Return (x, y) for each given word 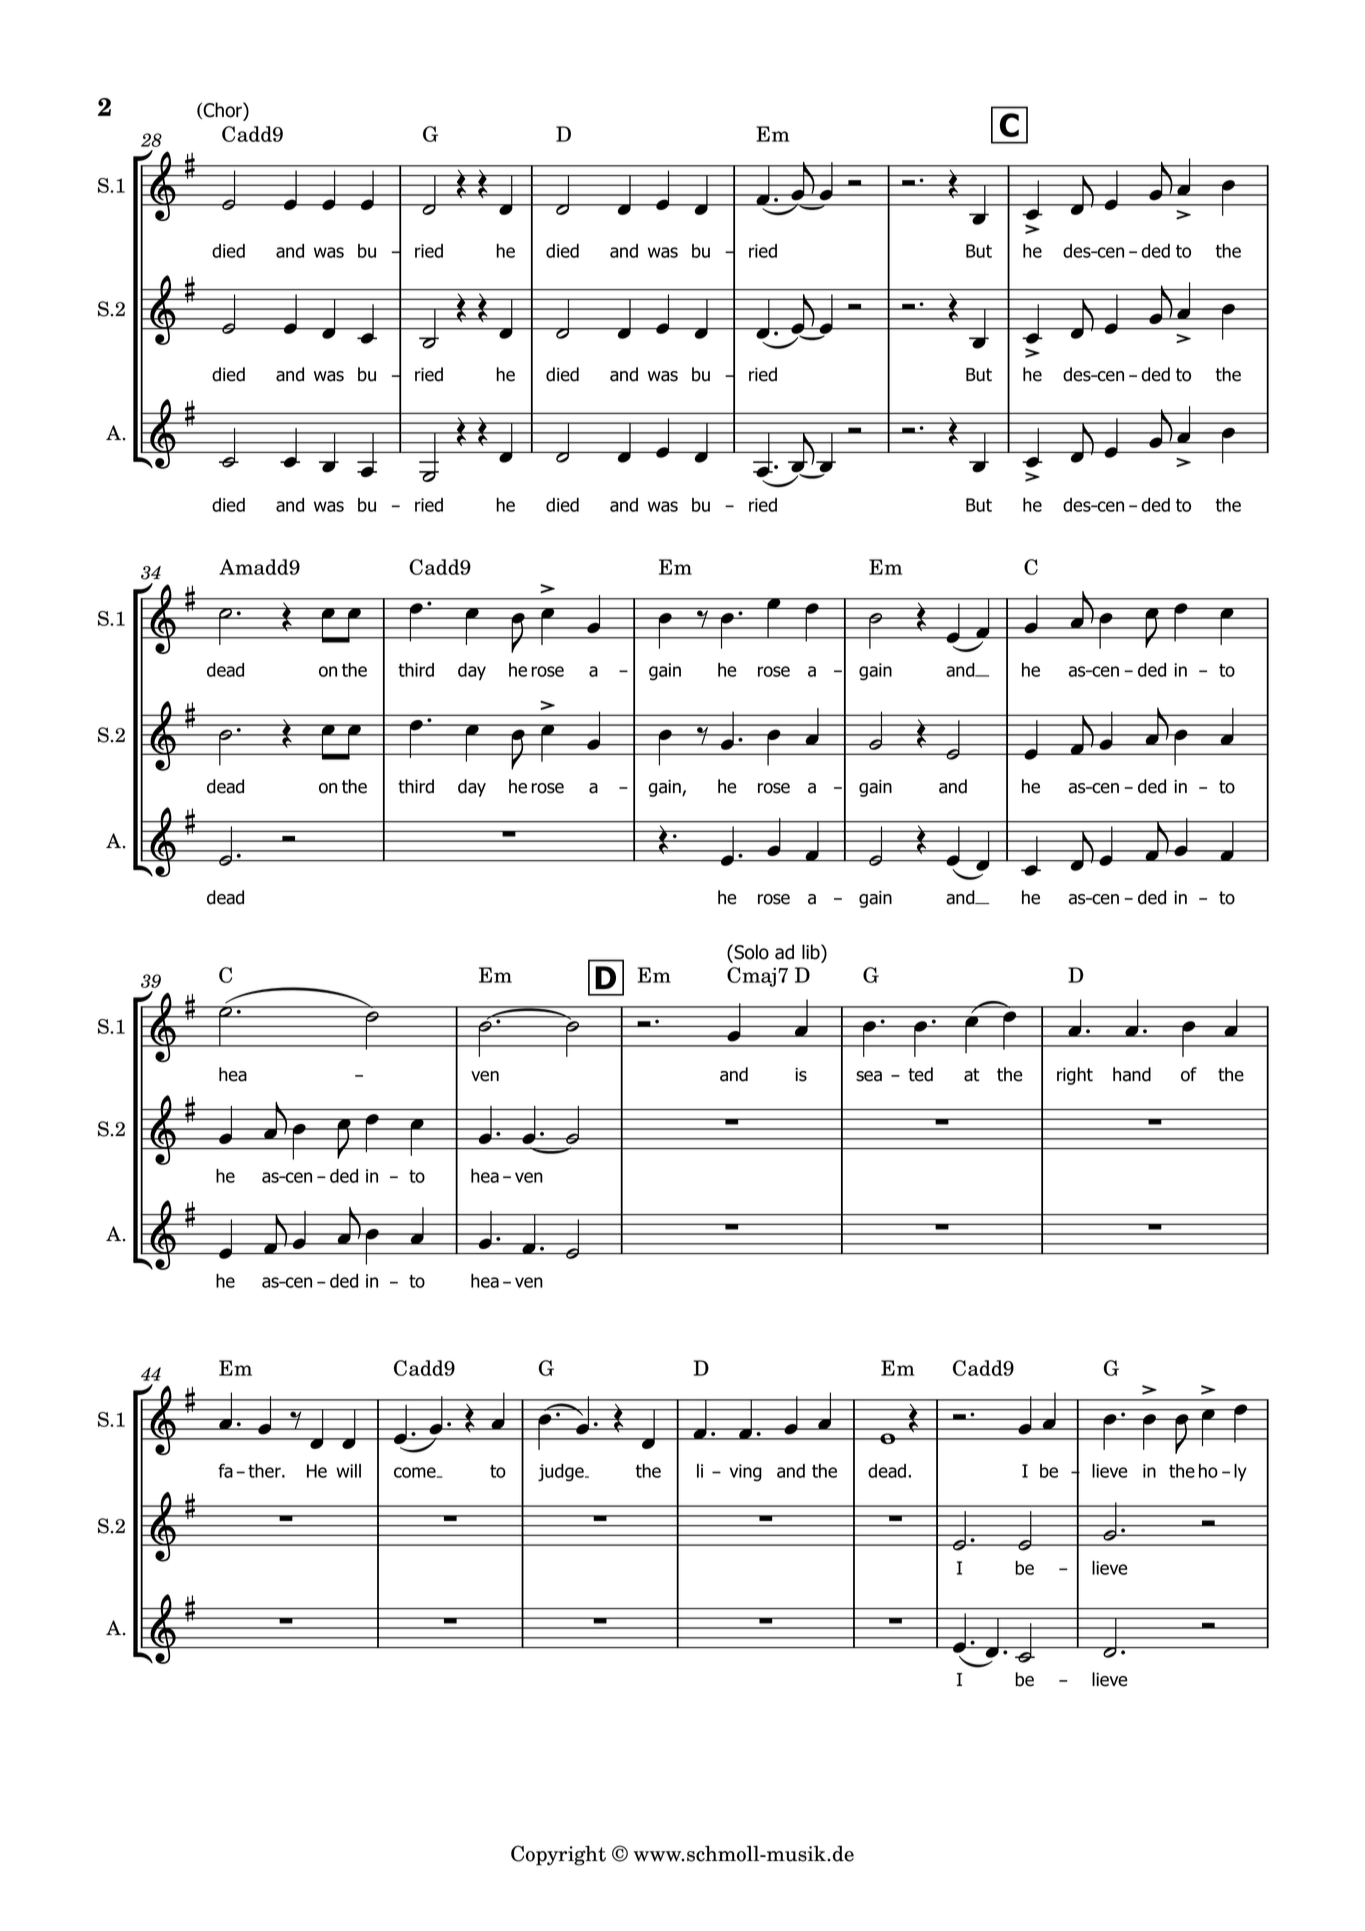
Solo (750, 953)
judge (562, 1473)
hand (1132, 1074)
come (416, 1472)
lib (812, 953)
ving (745, 1473)
